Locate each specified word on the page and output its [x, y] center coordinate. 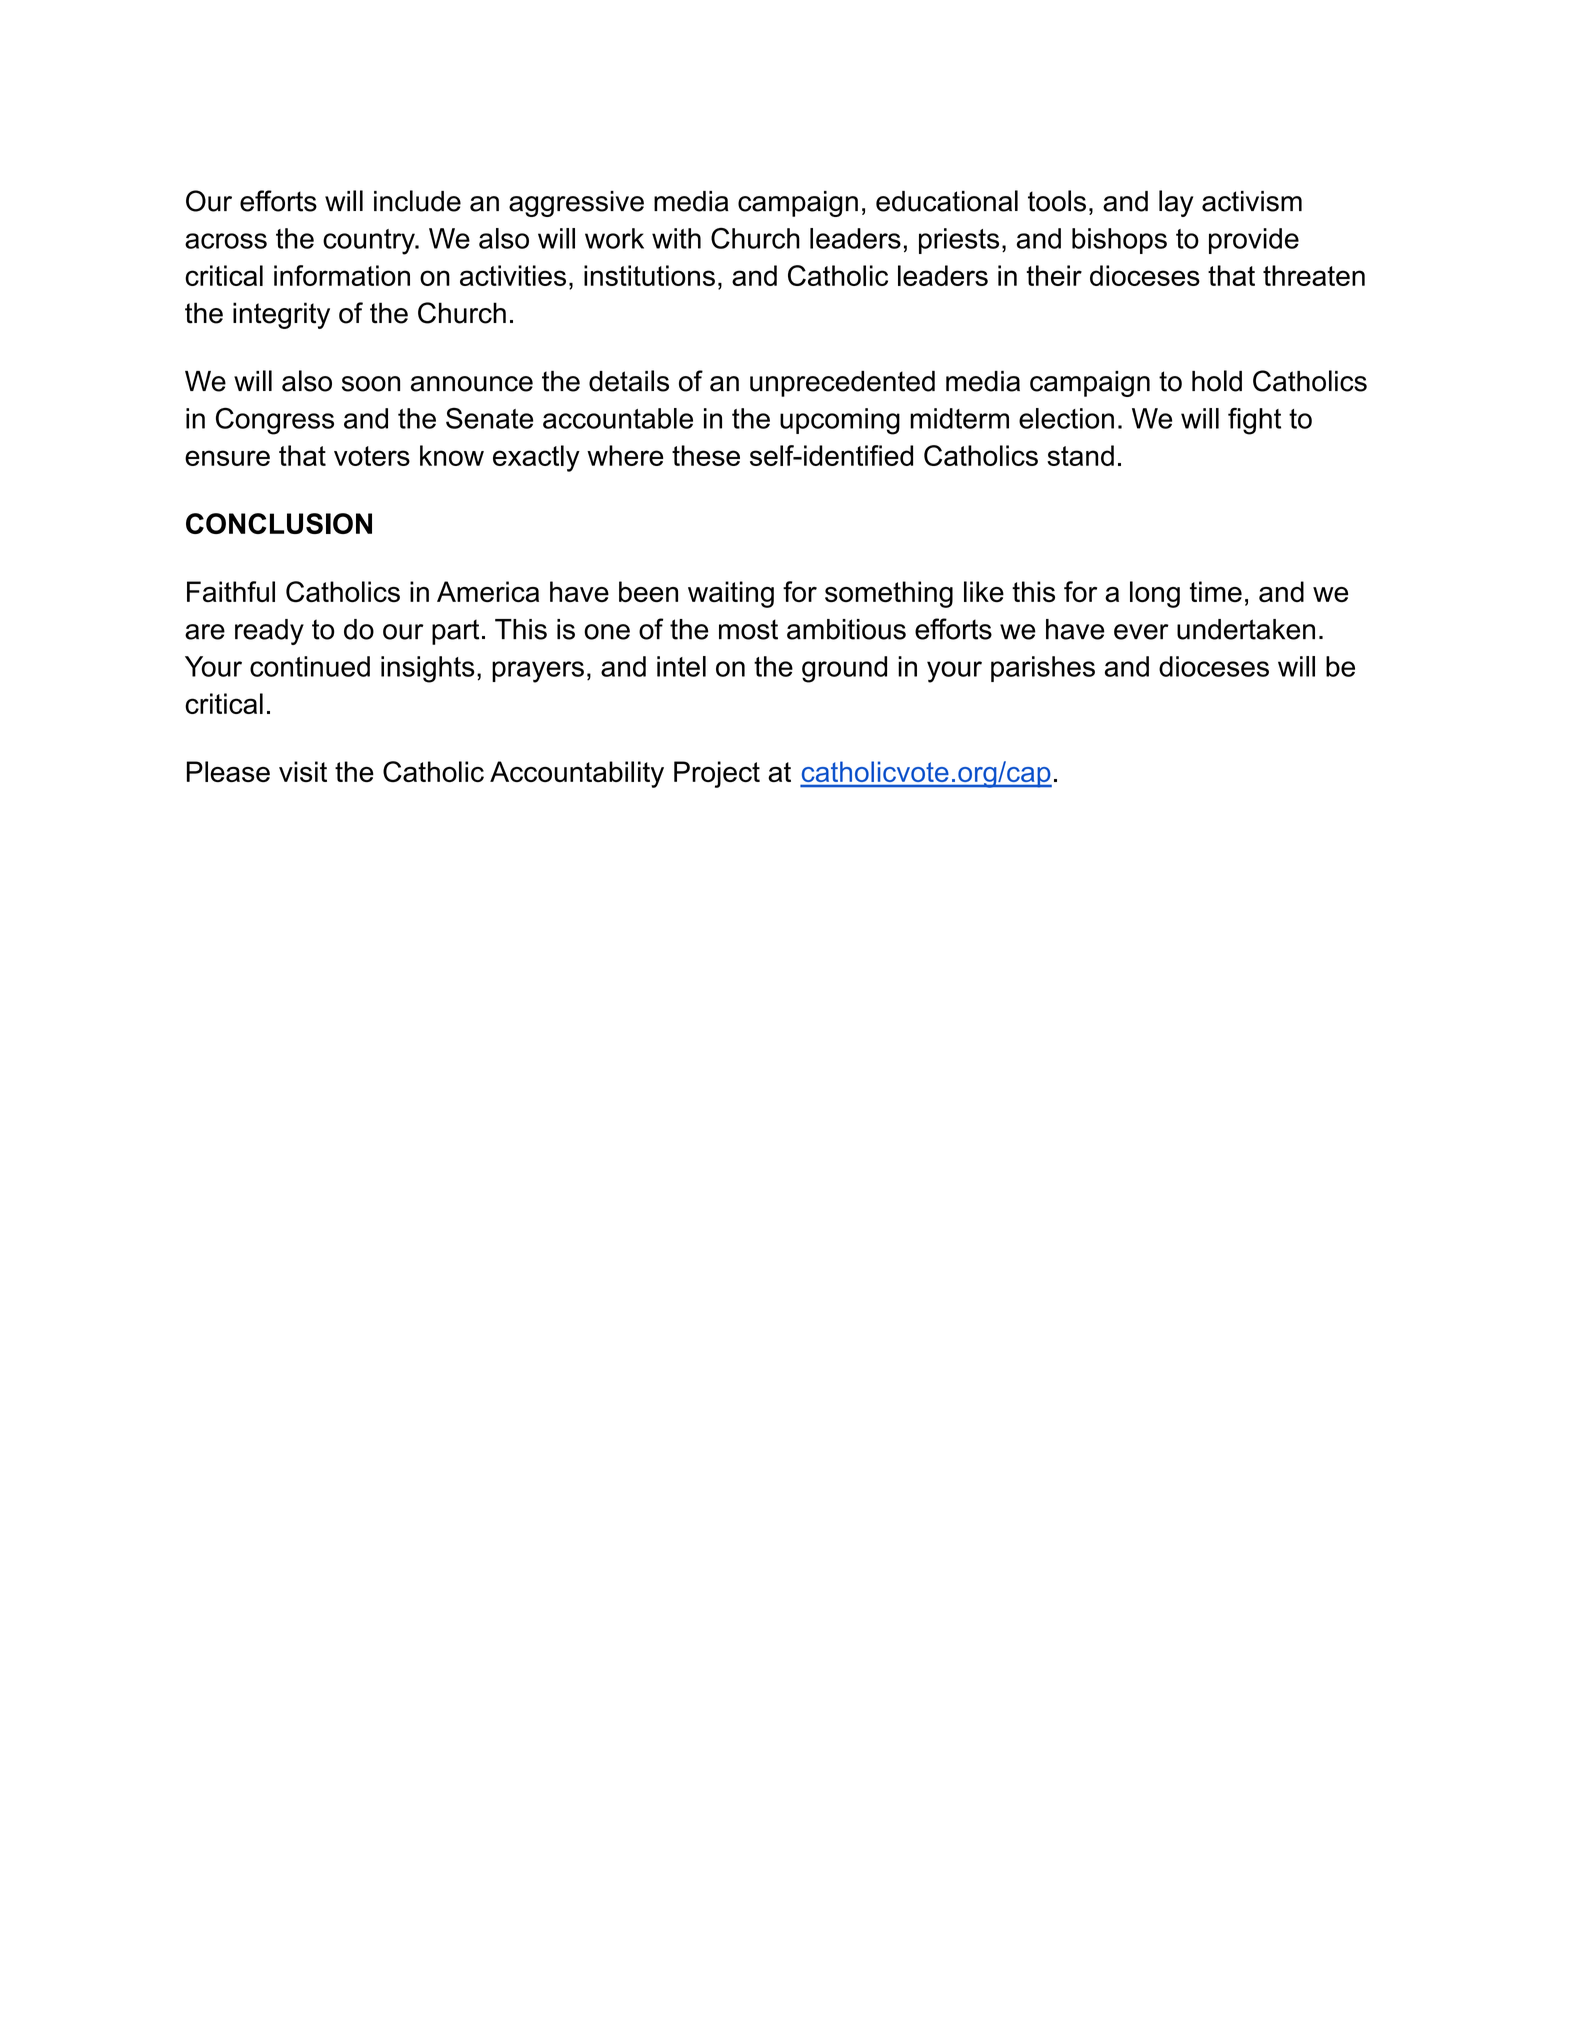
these [706, 455]
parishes [1043, 669]
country [370, 242]
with [676, 238]
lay [1176, 203]
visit [303, 771]
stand [1080, 455]
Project [717, 774]
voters [372, 456]
